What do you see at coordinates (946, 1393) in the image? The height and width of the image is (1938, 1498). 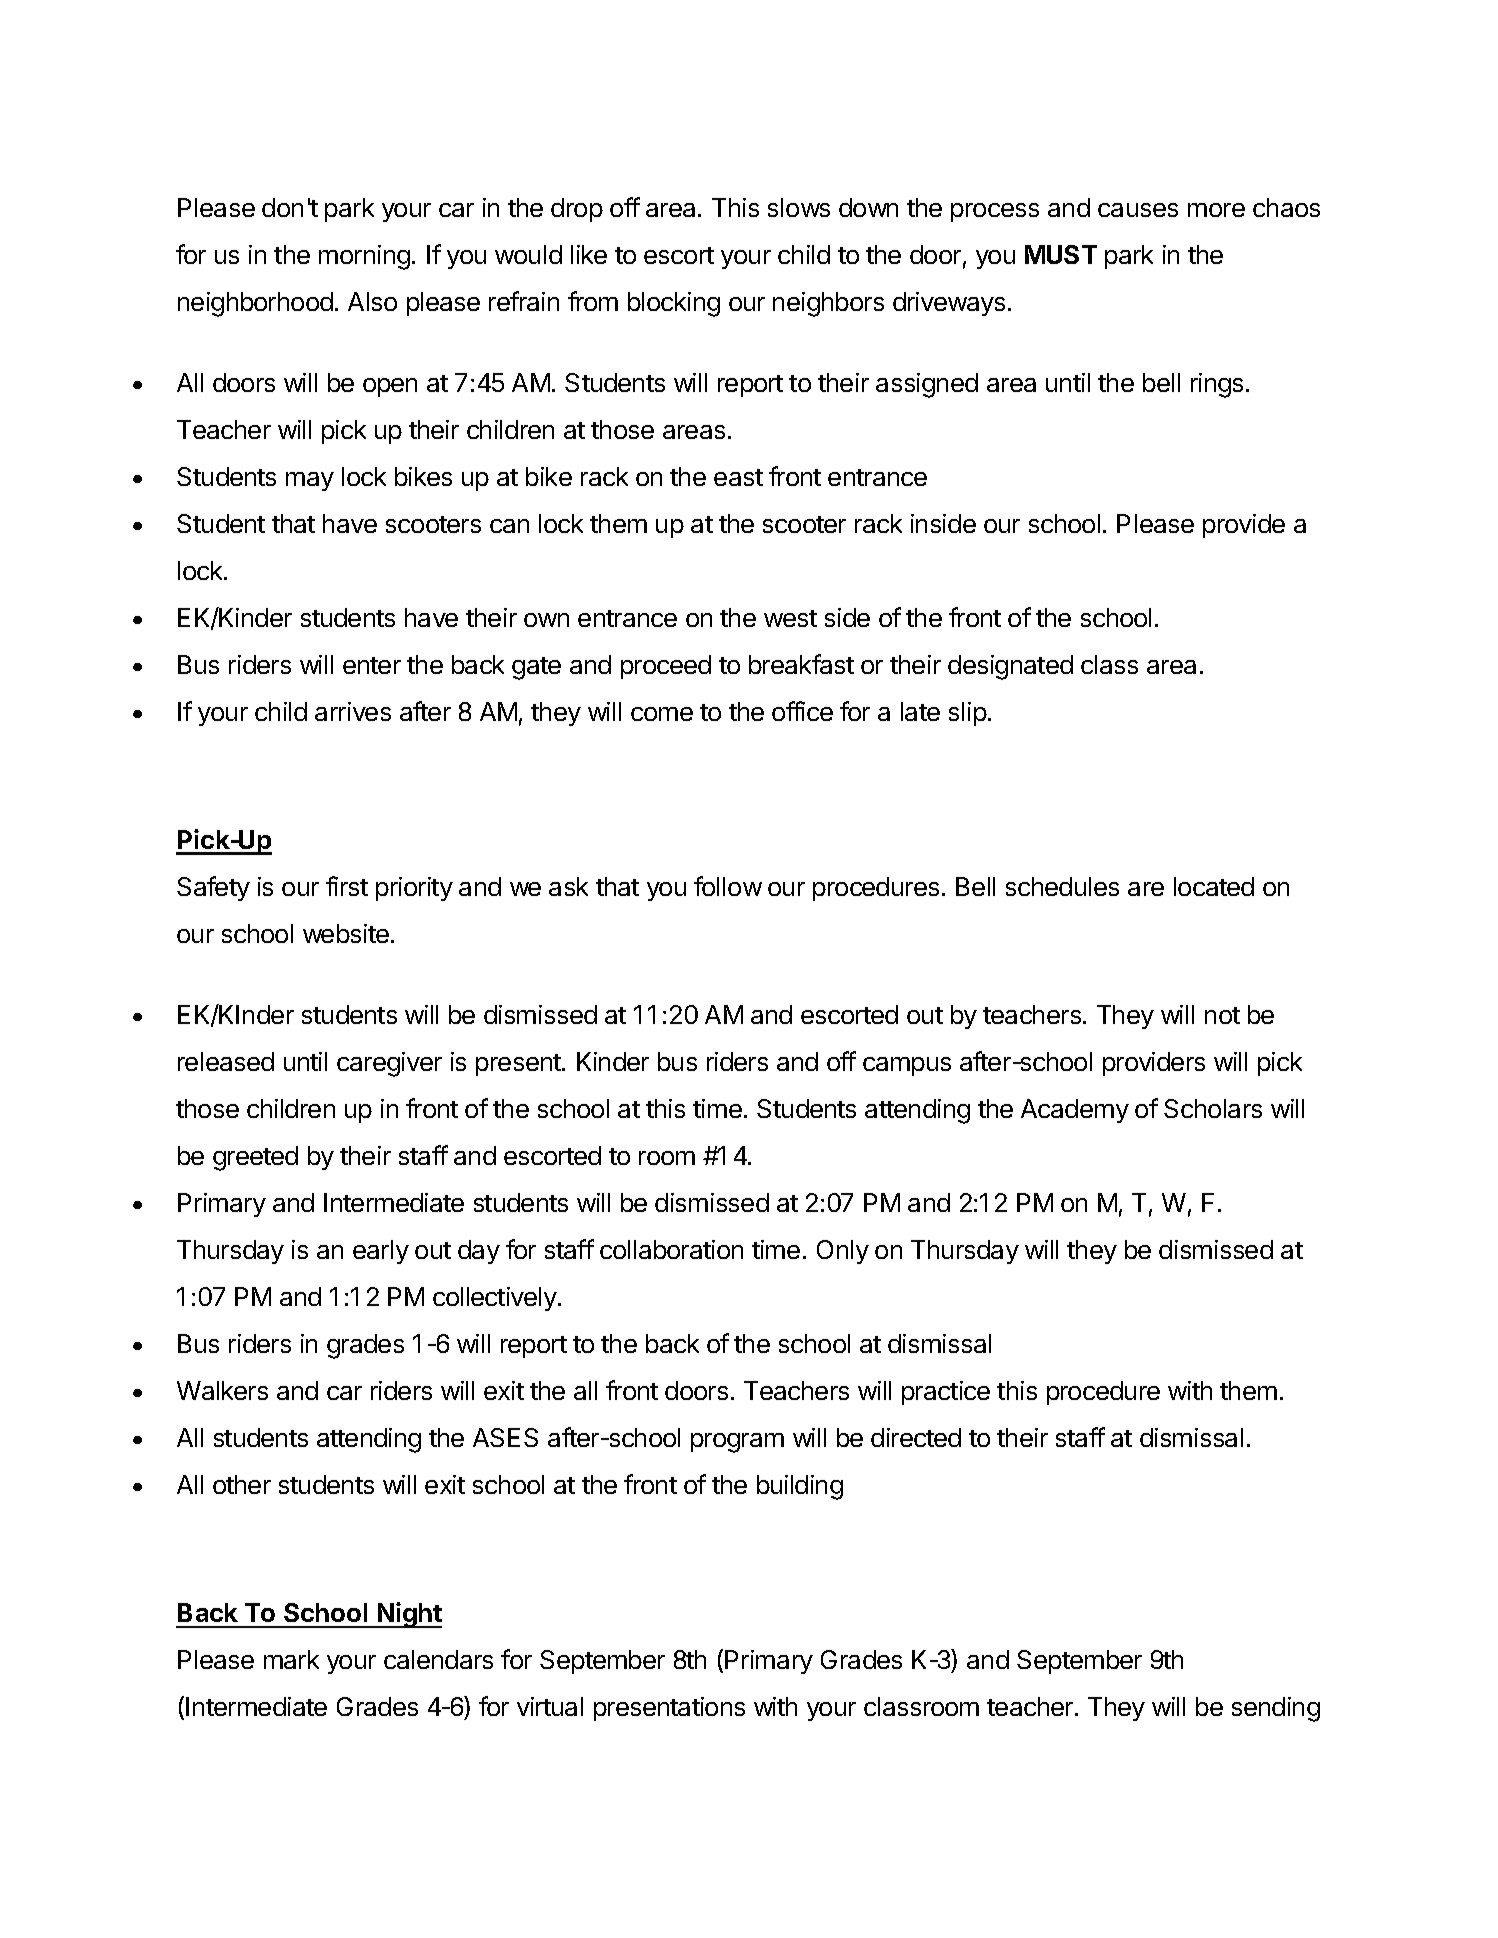 I see `practice` at bounding box center [946, 1393].
